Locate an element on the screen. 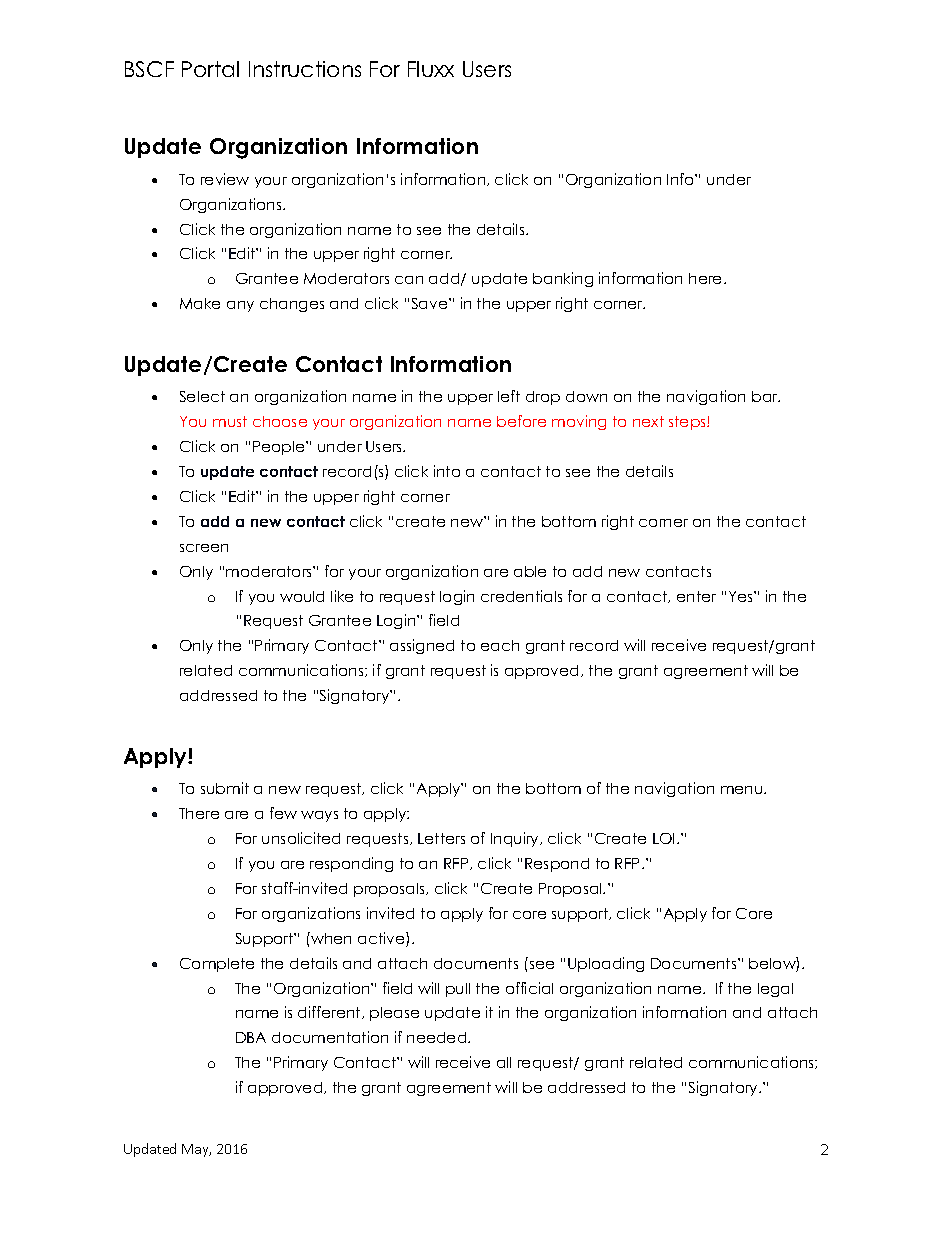 Image resolution: width=952 pixels, height=1233 pixels. would is located at coordinates (302, 596).
